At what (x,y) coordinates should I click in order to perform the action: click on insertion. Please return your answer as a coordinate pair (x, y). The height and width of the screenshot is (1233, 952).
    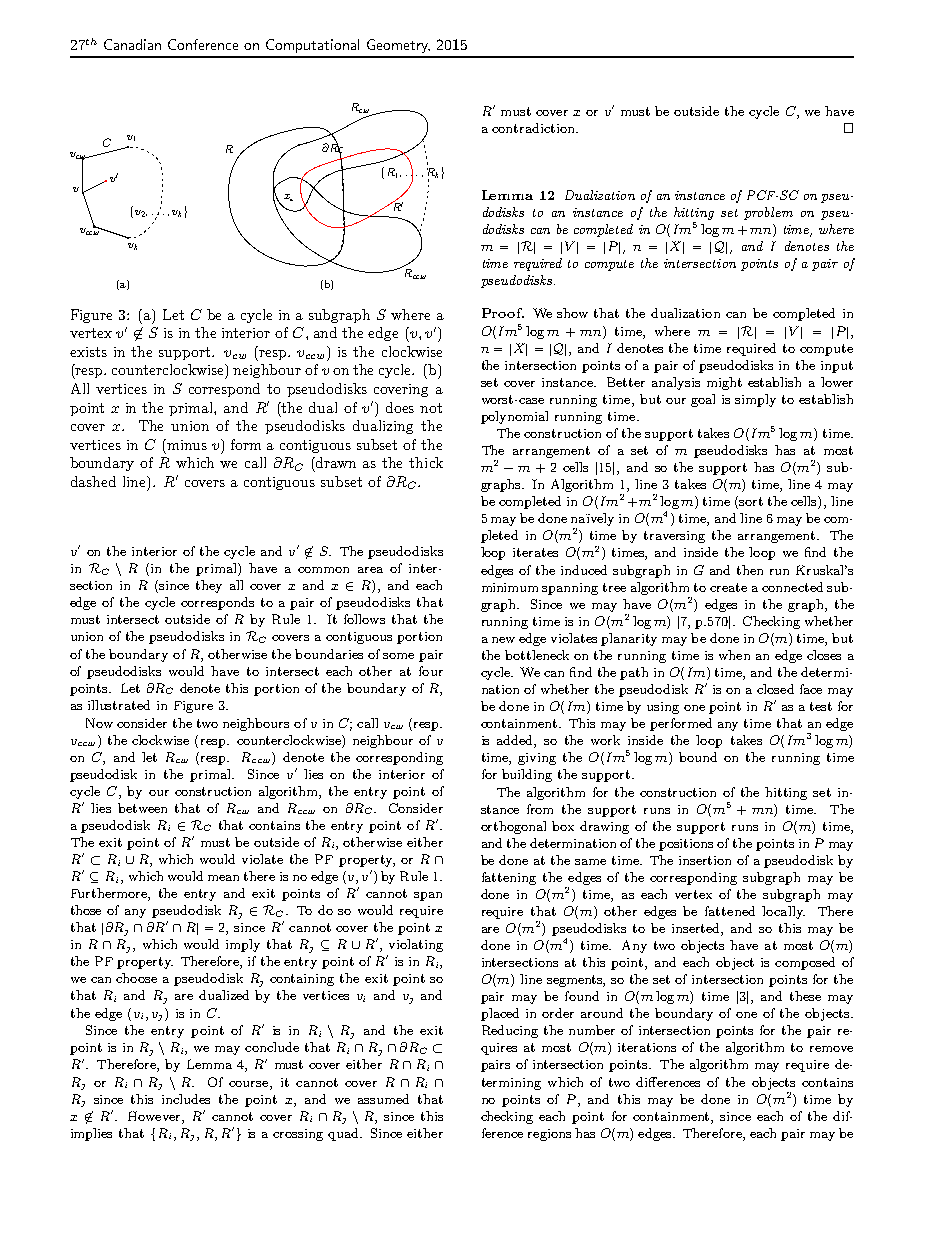
    Looking at the image, I should click on (705, 860).
